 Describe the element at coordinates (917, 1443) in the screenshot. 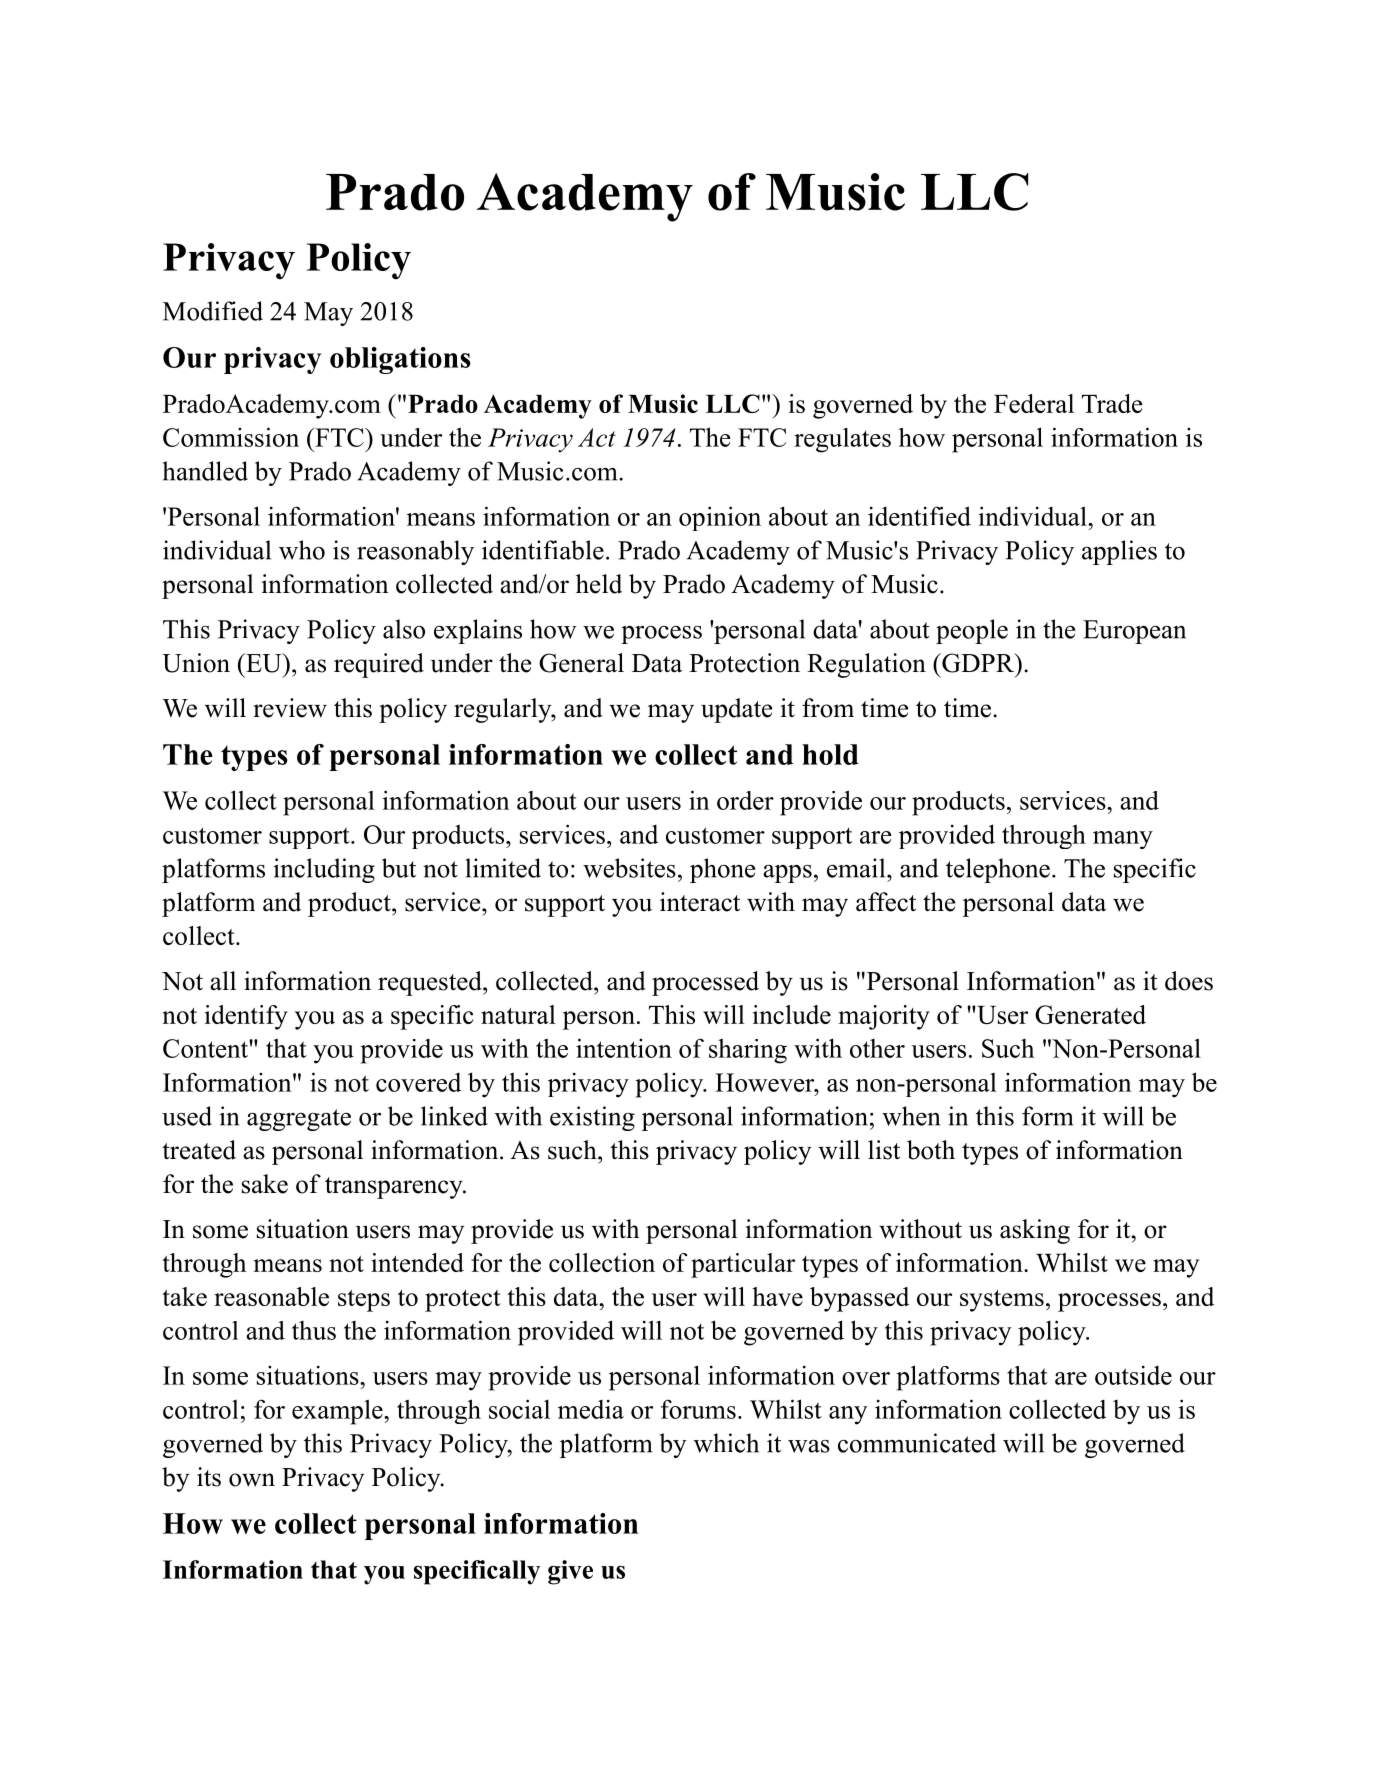

I see `communicated` at that location.
